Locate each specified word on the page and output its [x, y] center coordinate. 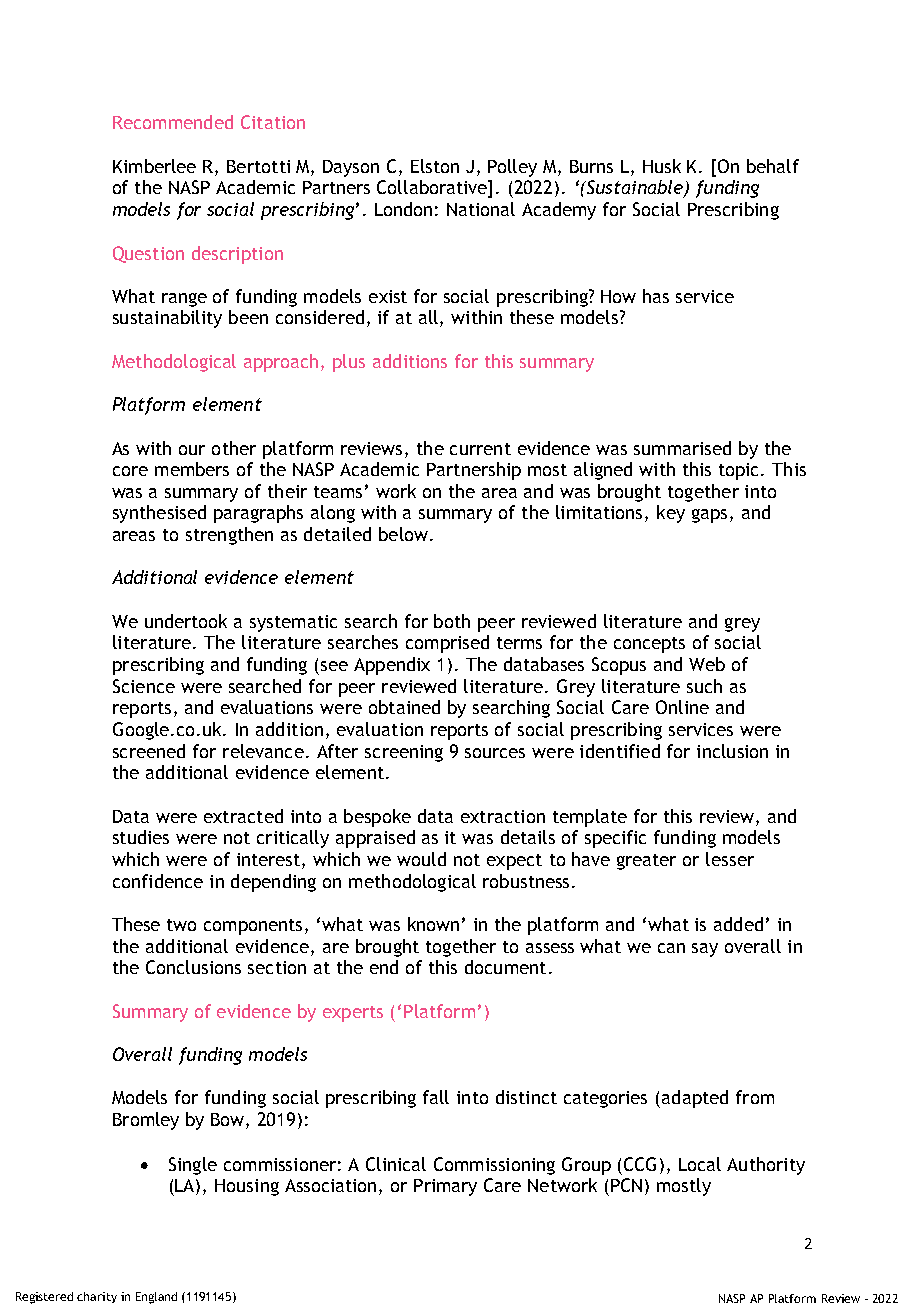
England [156, 1298]
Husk [662, 166]
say [705, 950]
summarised [682, 448]
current [480, 449]
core [130, 471]
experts [353, 1014]
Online [682, 707]
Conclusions [193, 967]
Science [144, 686]
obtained [404, 707]
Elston [435, 166]
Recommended [173, 122]
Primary [445, 1187]
